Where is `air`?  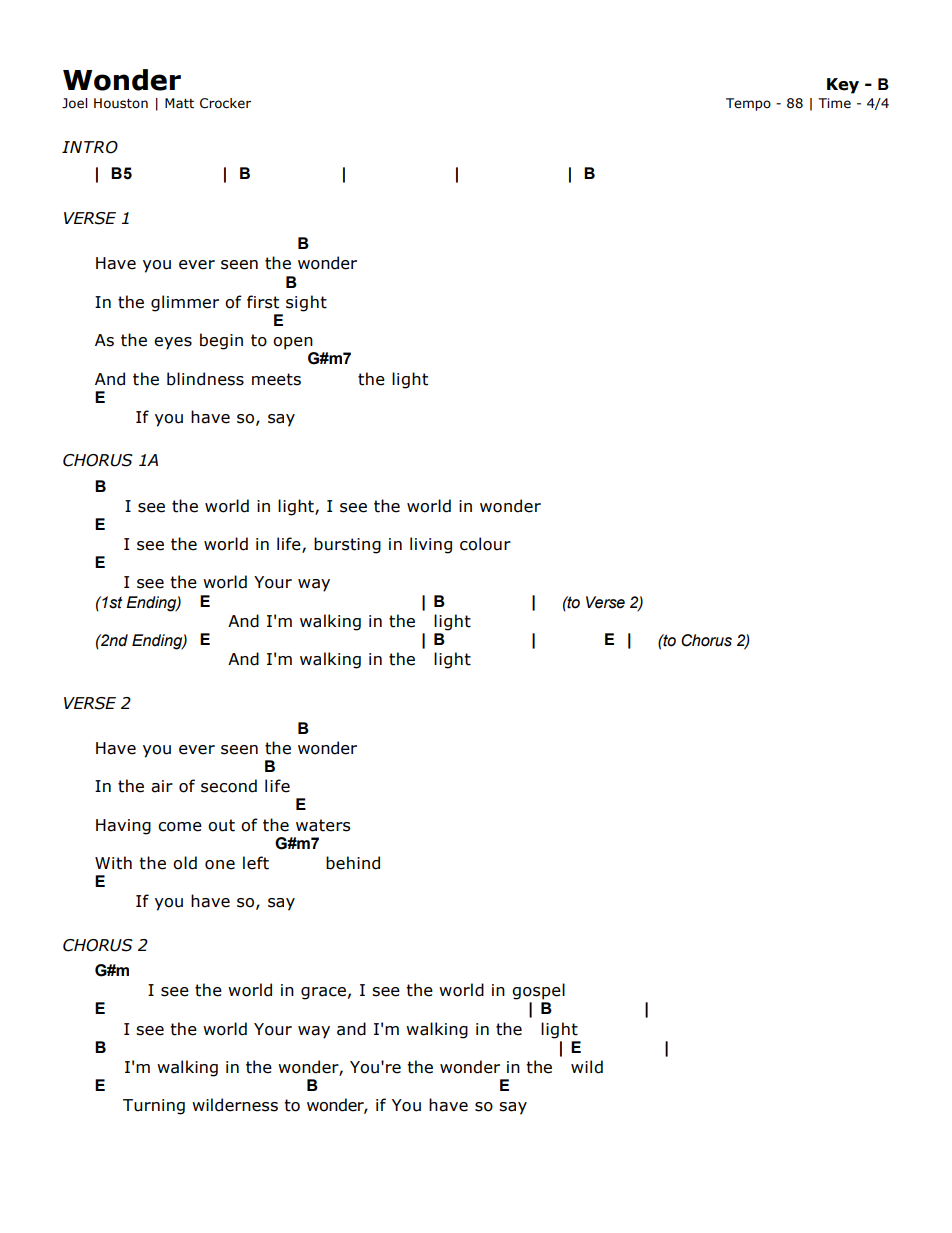 air is located at coordinates (162, 786).
